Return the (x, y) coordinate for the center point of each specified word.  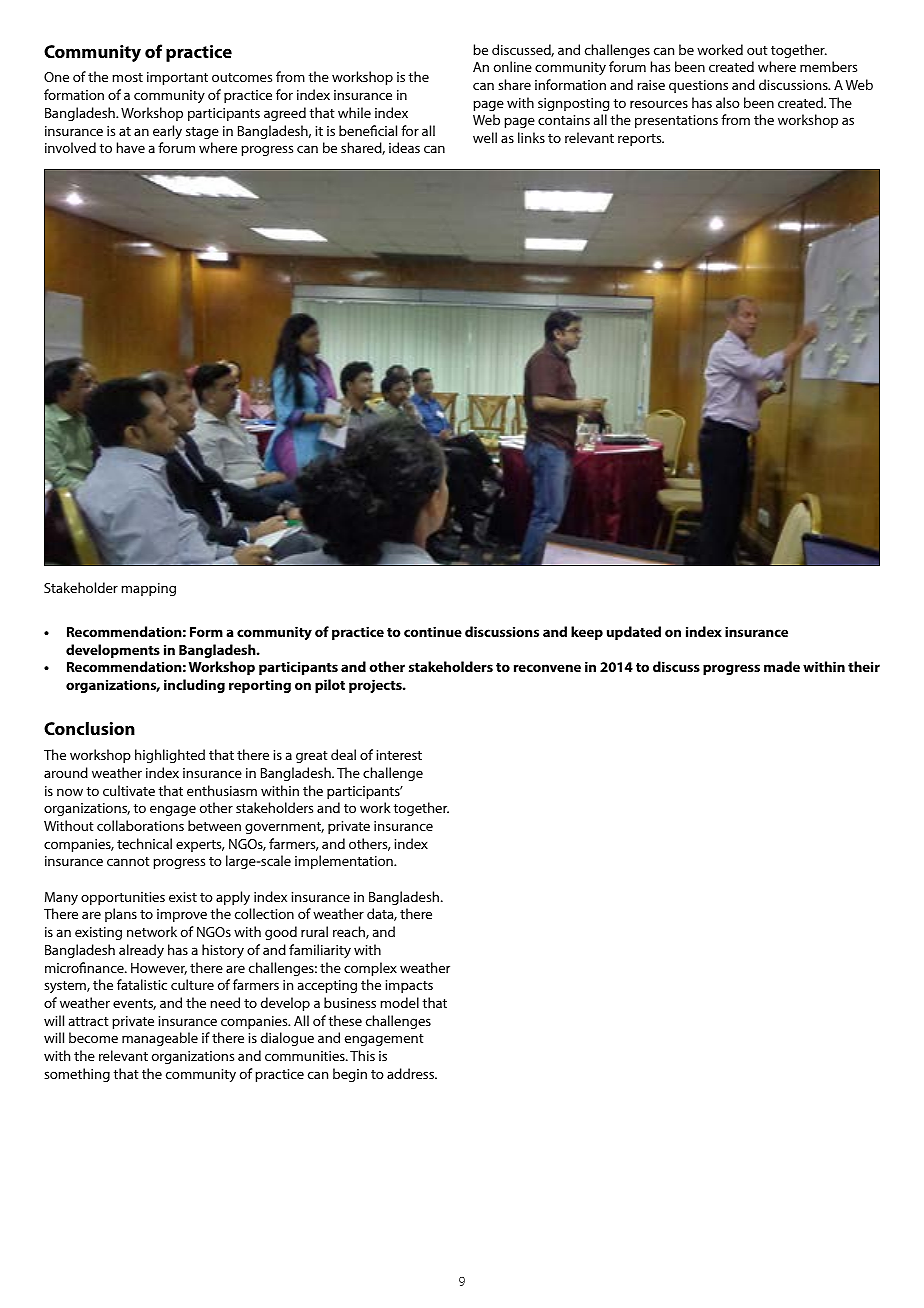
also (728, 102)
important (177, 78)
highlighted (170, 756)
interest (399, 755)
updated (634, 633)
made (782, 666)
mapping (148, 589)
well (485, 137)
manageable (160, 1039)
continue (433, 631)
